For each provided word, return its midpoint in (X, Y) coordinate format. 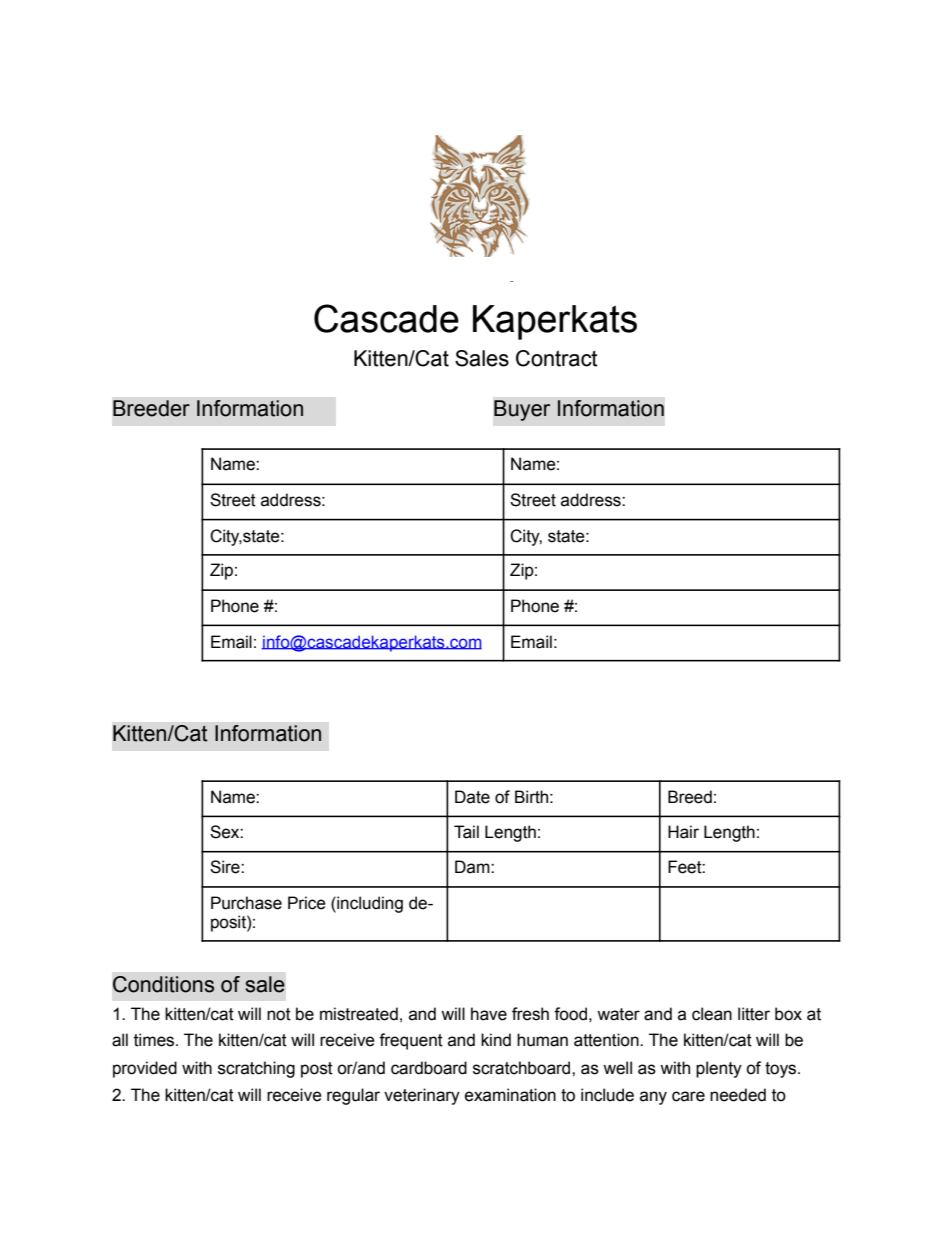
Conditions (163, 984)
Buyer (522, 410)
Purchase (246, 903)
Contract (557, 358)
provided (145, 1069)
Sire (226, 867)
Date (472, 797)
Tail (466, 832)
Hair (683, 832)
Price (307, 903)
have (489, 1014)
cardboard (429, 1068)
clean (712, 1014)
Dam (473, 867)
